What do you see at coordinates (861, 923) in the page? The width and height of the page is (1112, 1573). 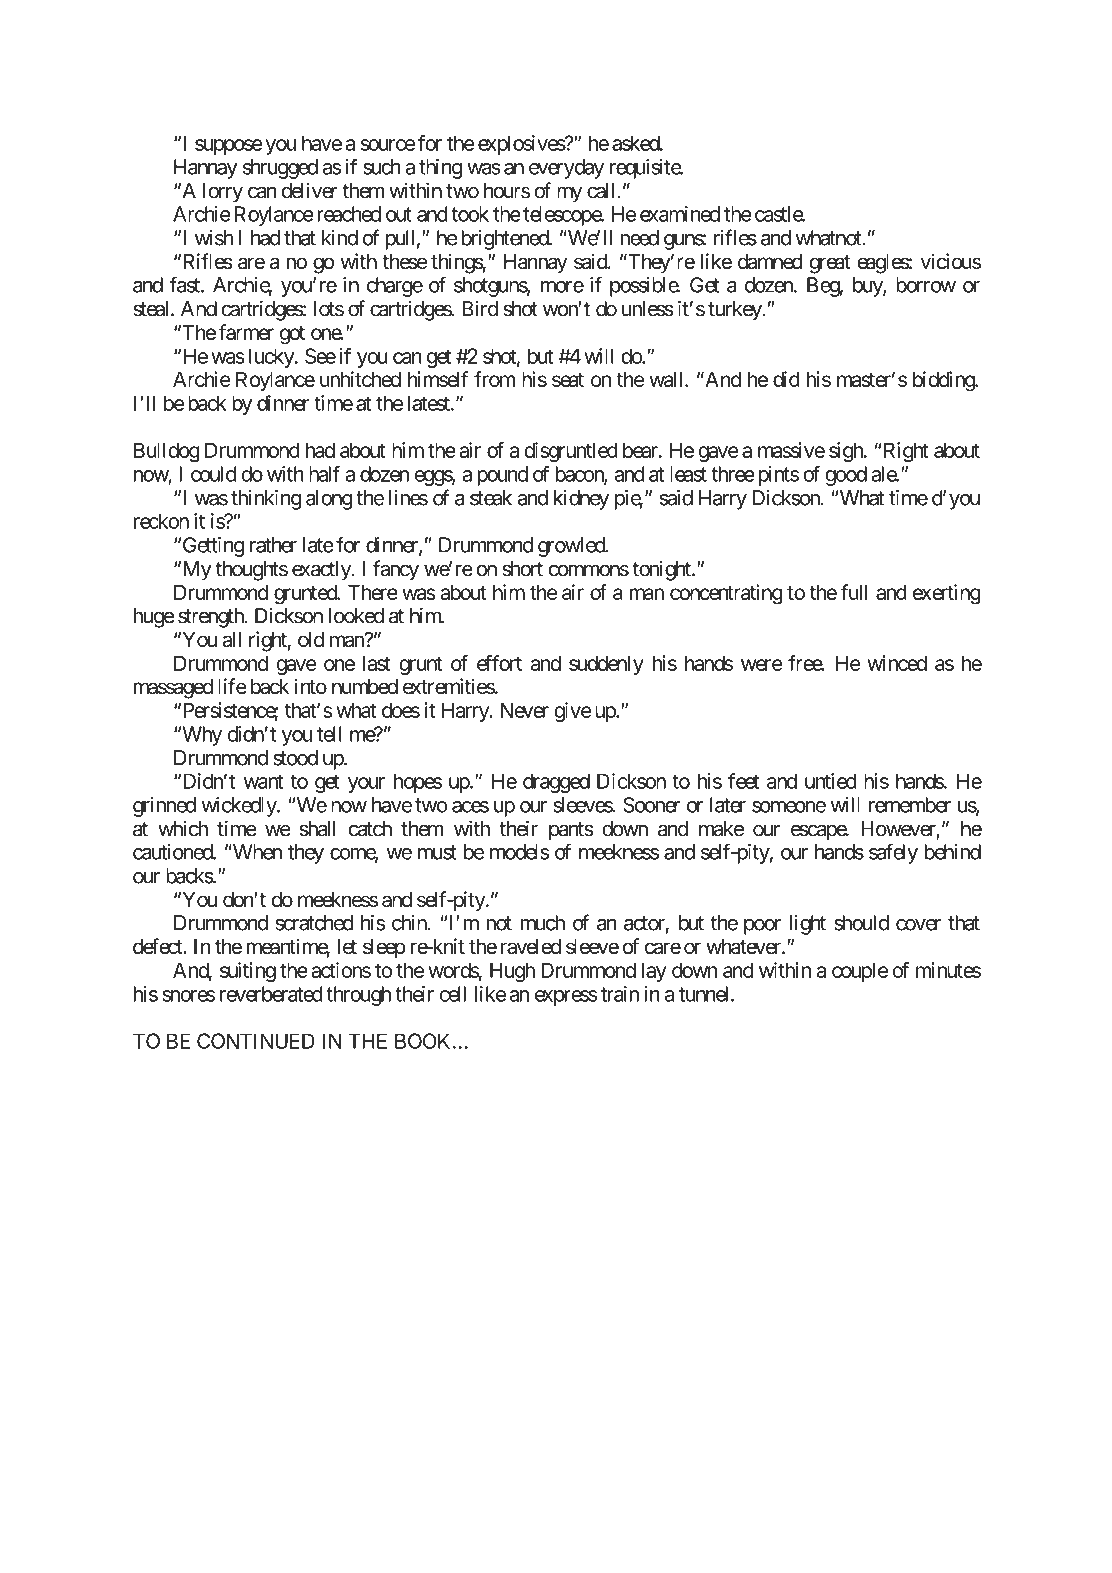 I see `should` at bounding box center [861, 923].
